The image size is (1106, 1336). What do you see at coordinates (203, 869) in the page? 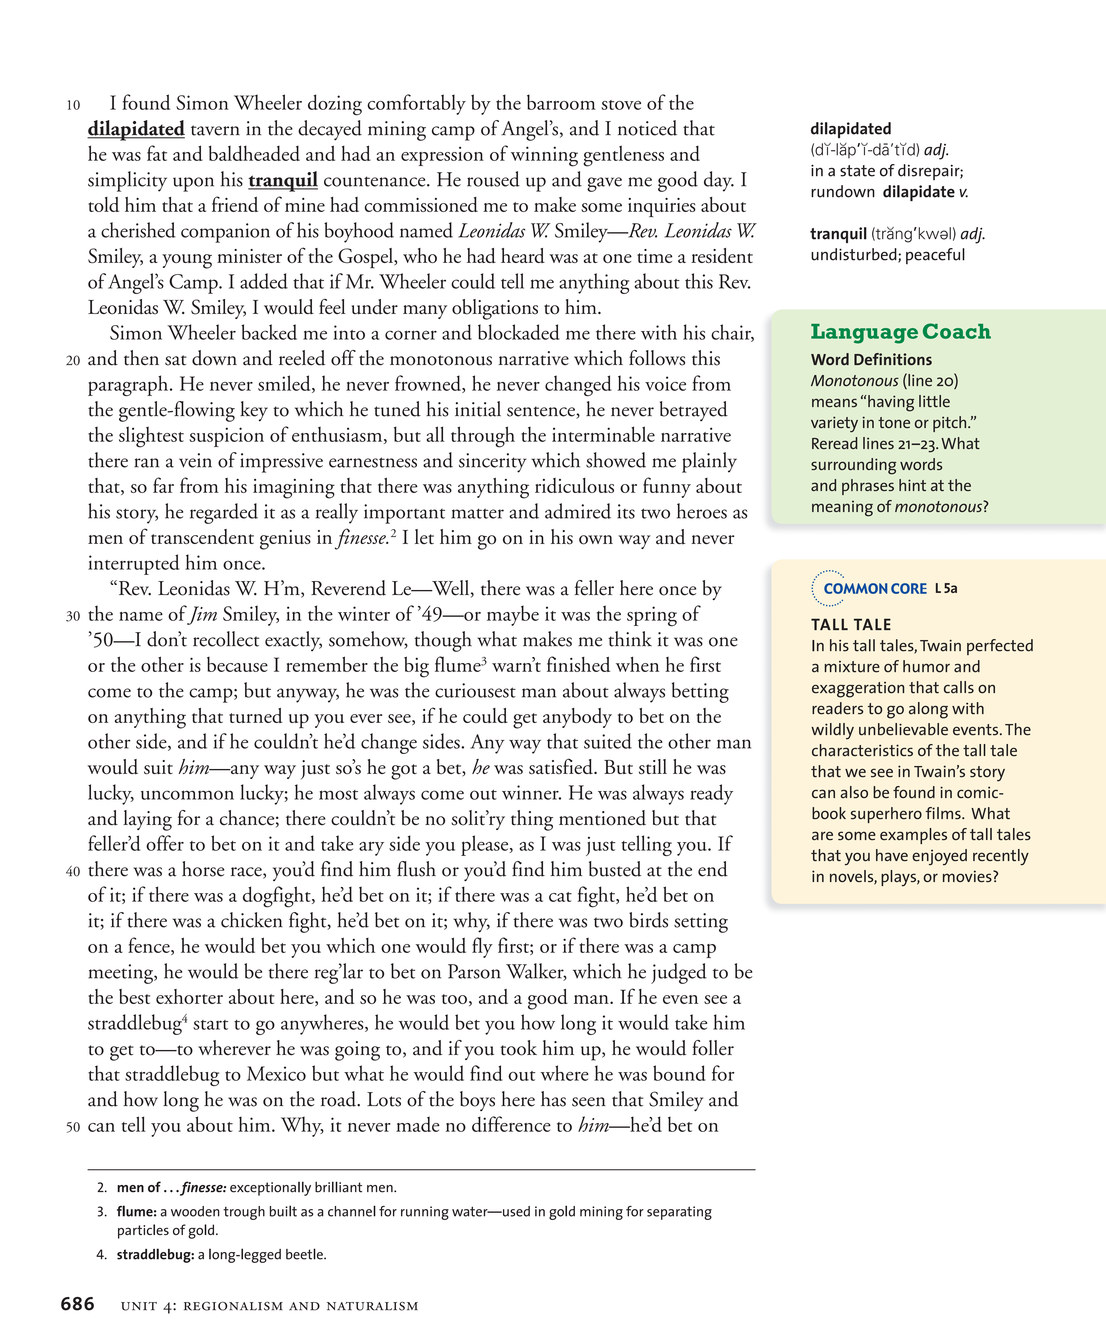
I see `horse` at bounding box center [203, 869].
